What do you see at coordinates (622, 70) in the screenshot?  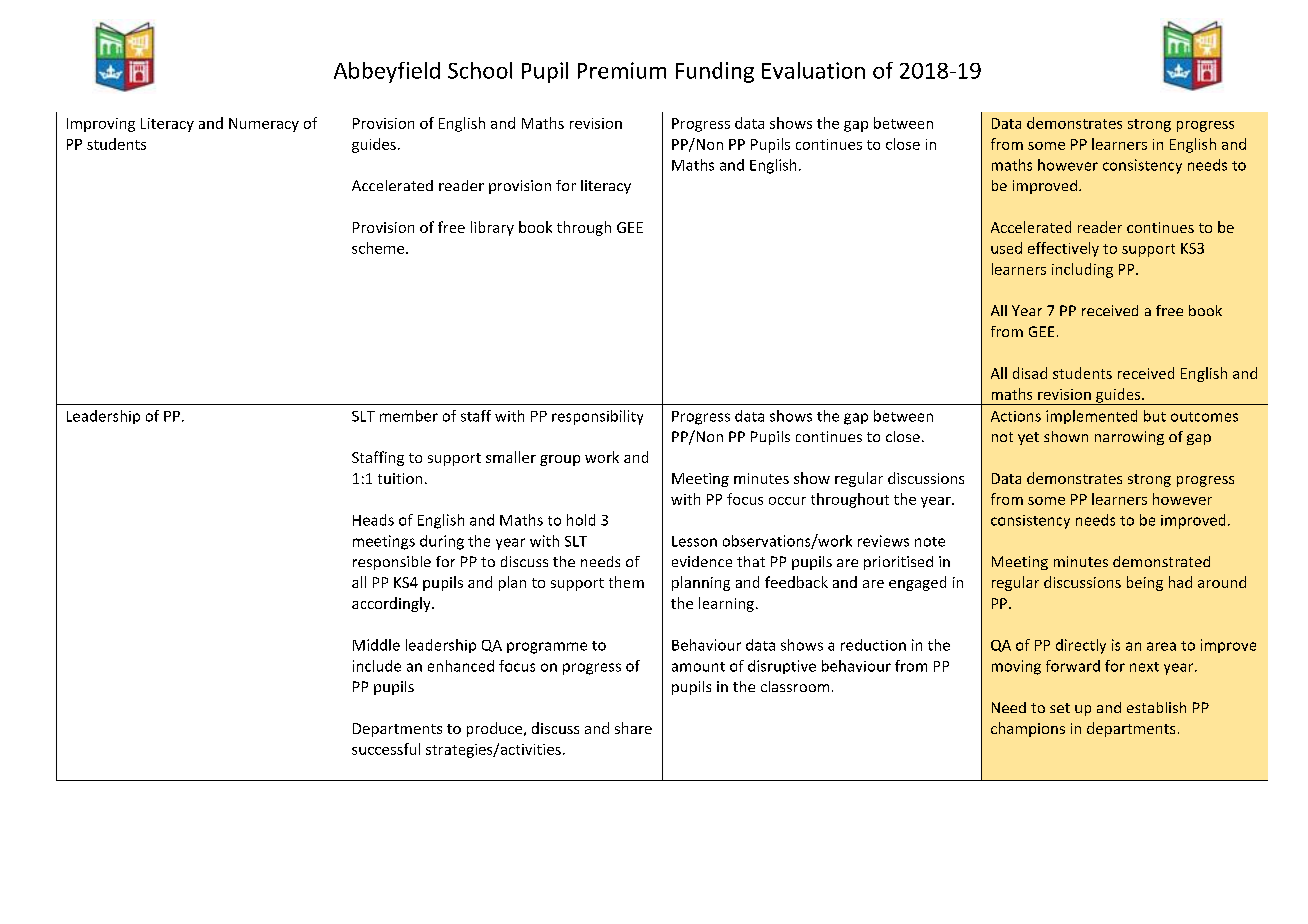 I see `Premium` at bounding box center [622, 70].
